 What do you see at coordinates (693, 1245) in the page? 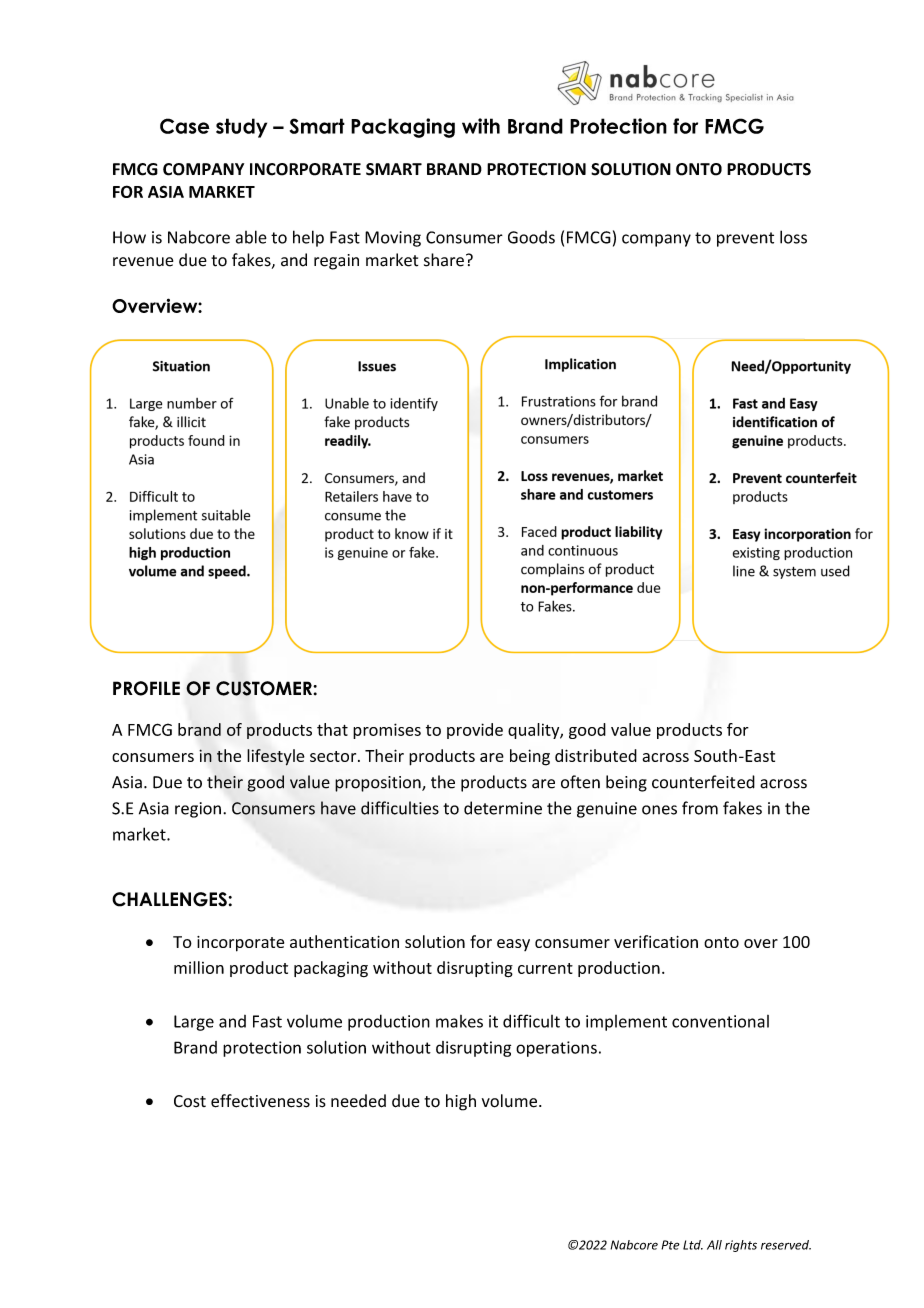
I see `Ltd` at bounding box center [693, 1245].
